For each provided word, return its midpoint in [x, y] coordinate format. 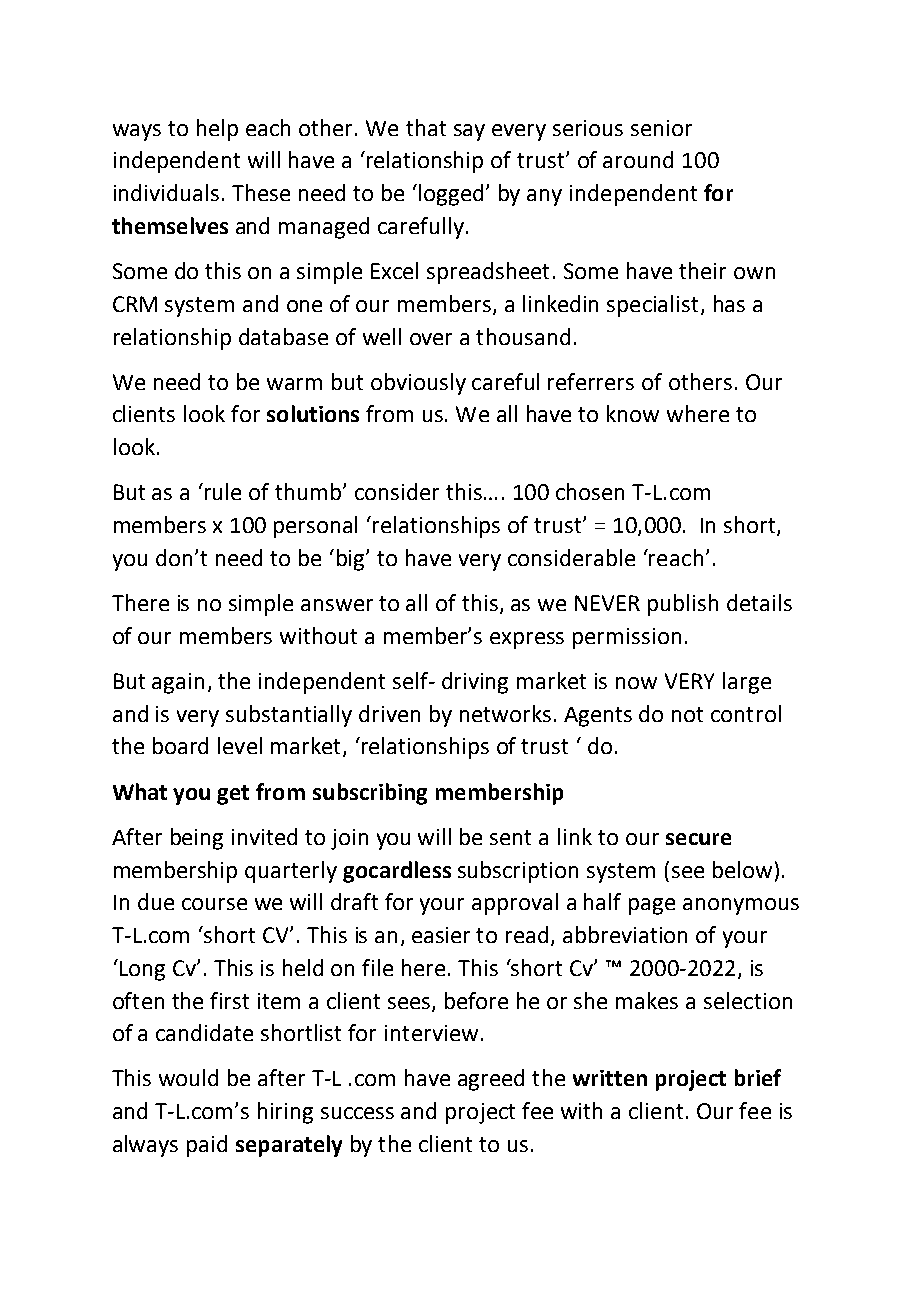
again [178, 683]
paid [207, 1146]
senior [661, 128]
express [527, 640]
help [217, 130]
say [469, 132]
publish [683, 605]
